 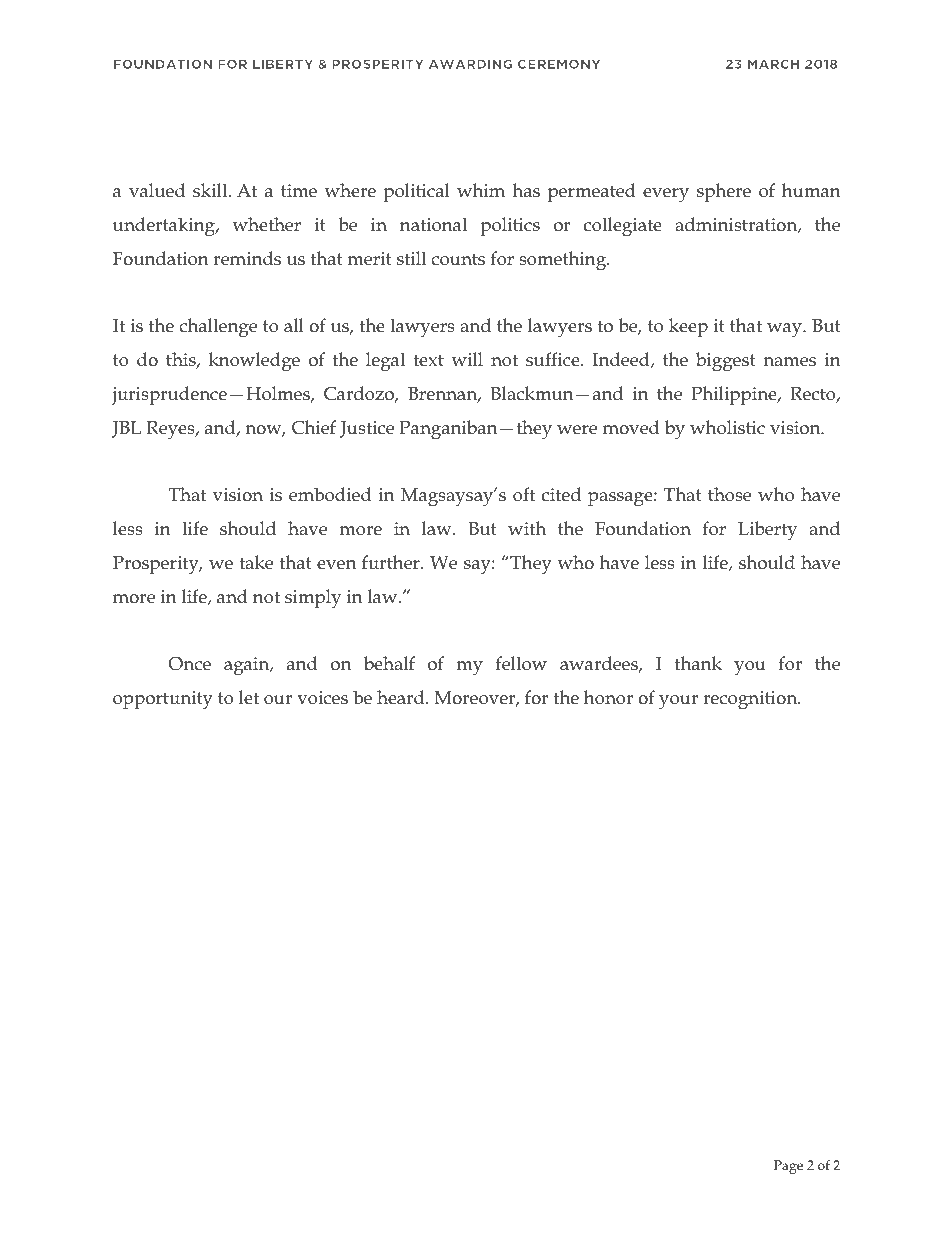 I want to click on AWARDING, so click(x=470, y=64).
